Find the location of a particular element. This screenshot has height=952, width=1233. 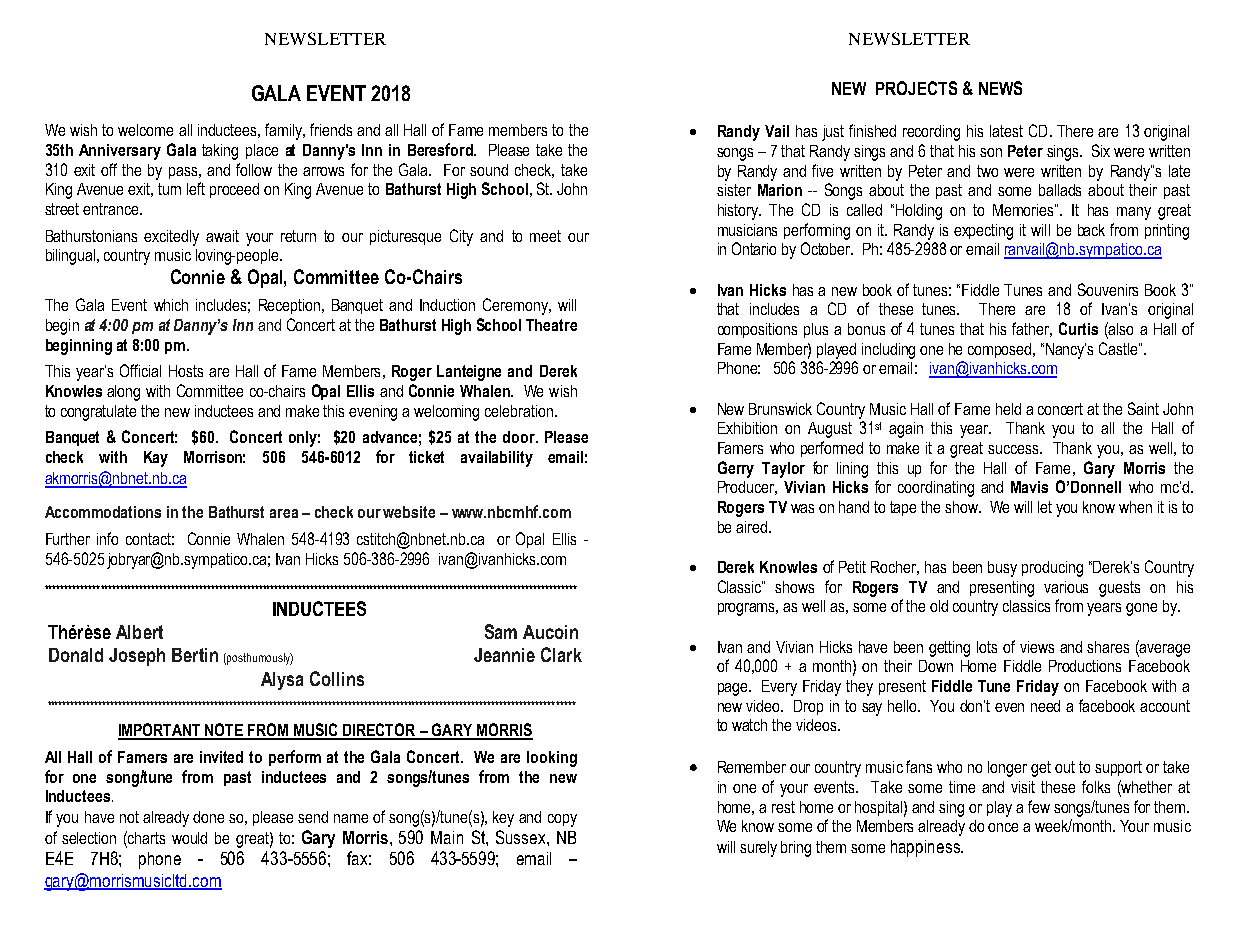

done is located at coordinates (208, 817).
